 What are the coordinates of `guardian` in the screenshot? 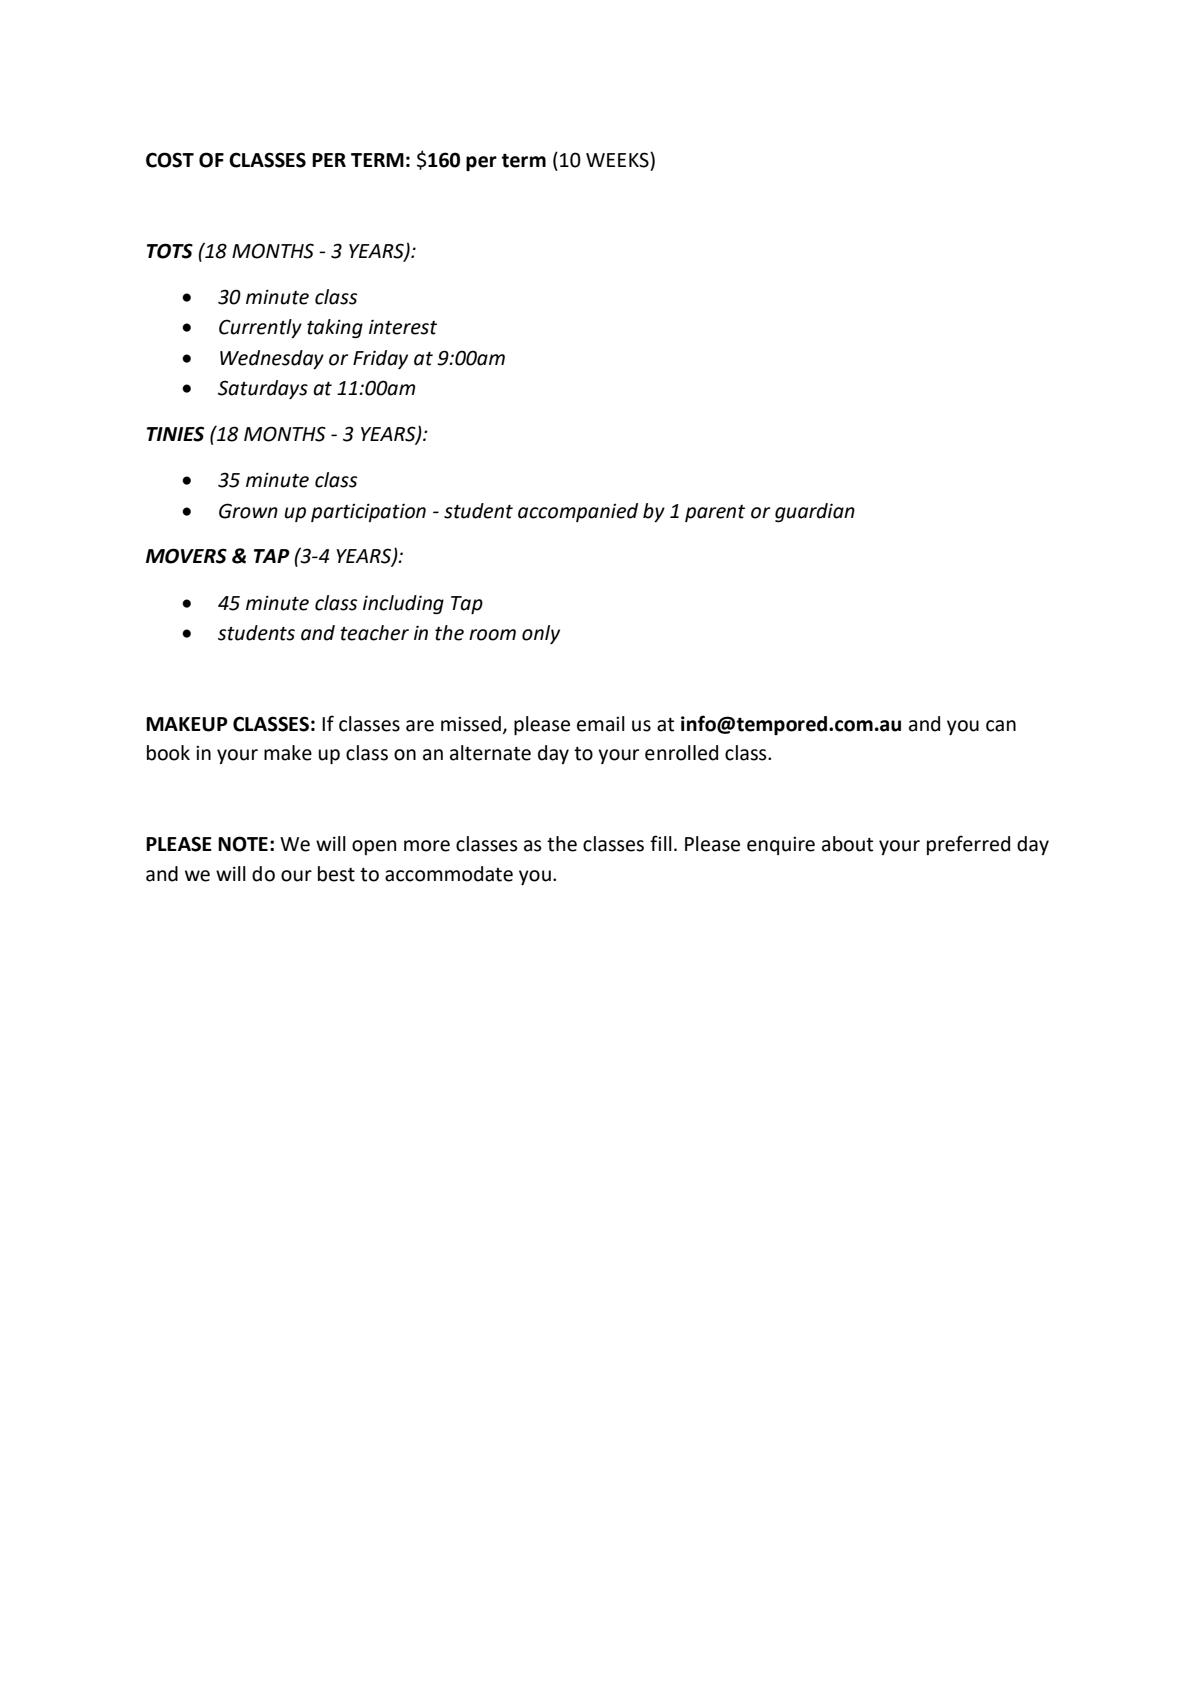 It's located at (815, 512).
